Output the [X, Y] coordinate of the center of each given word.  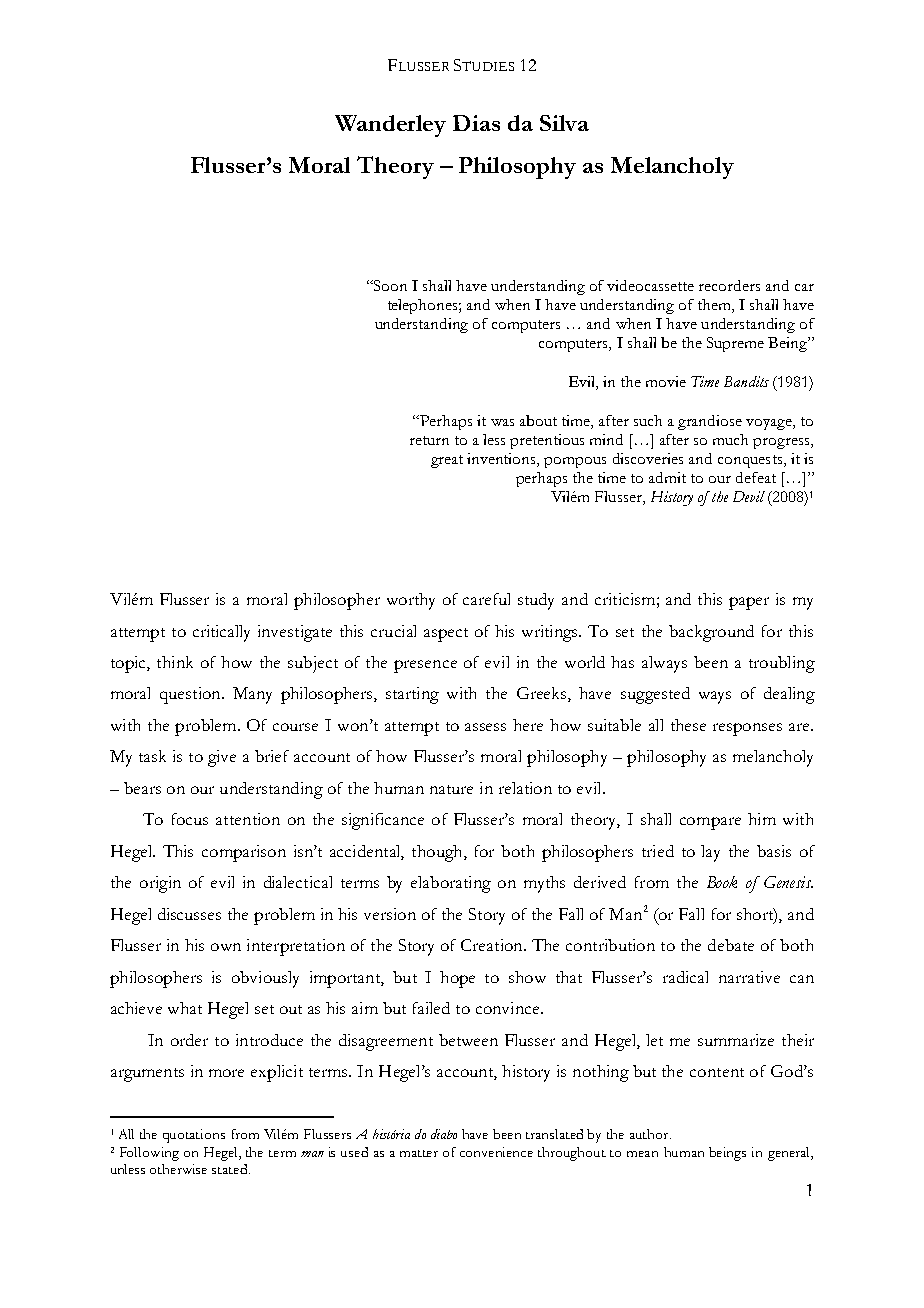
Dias [476, 123]
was [502, 422]
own [226, 947]
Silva [564, 123]
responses [747, 729]
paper [749, 603]
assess [485, 727]
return [429, 440]
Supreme [735, 344]
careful [486, 599]
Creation [493, 945]
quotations [194, 1136]
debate [731, 945]
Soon [389, 285]
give [222, 758]
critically [221, 633]
